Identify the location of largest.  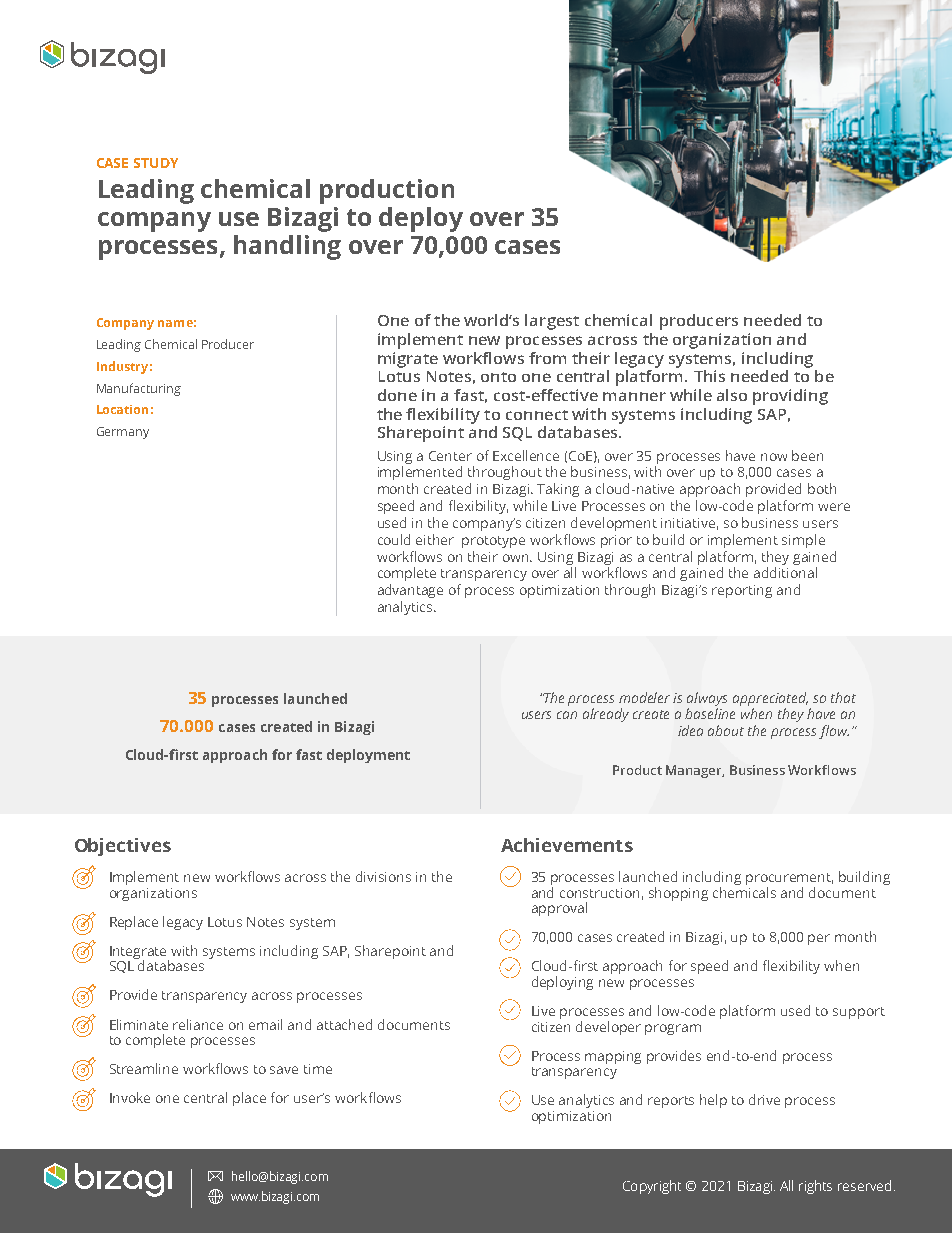
(552, 322).
